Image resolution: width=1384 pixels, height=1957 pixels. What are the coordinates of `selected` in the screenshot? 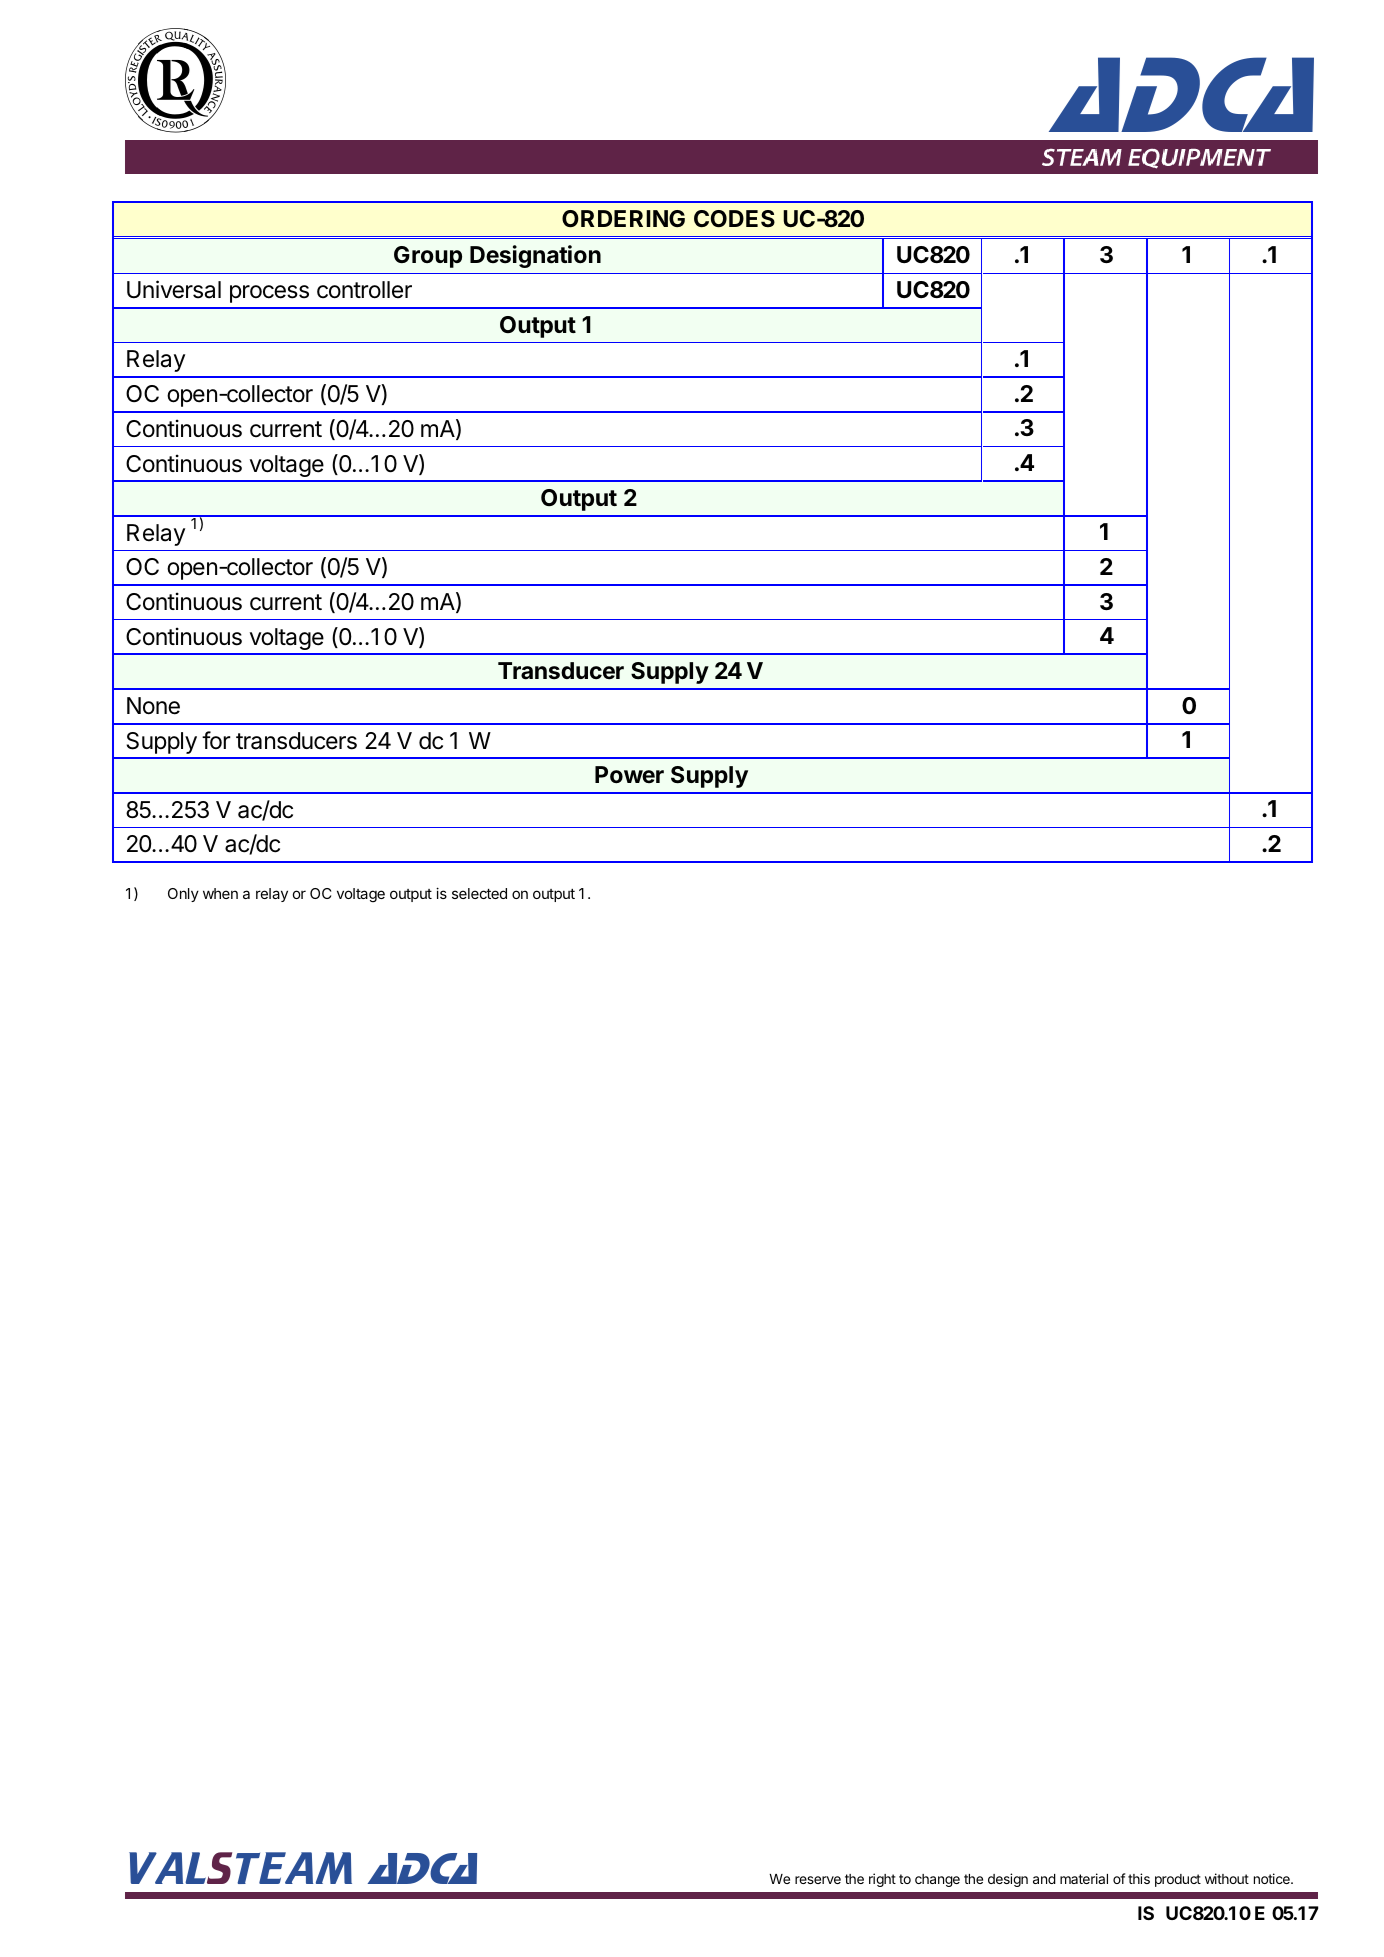 It's located at (479, 893).
